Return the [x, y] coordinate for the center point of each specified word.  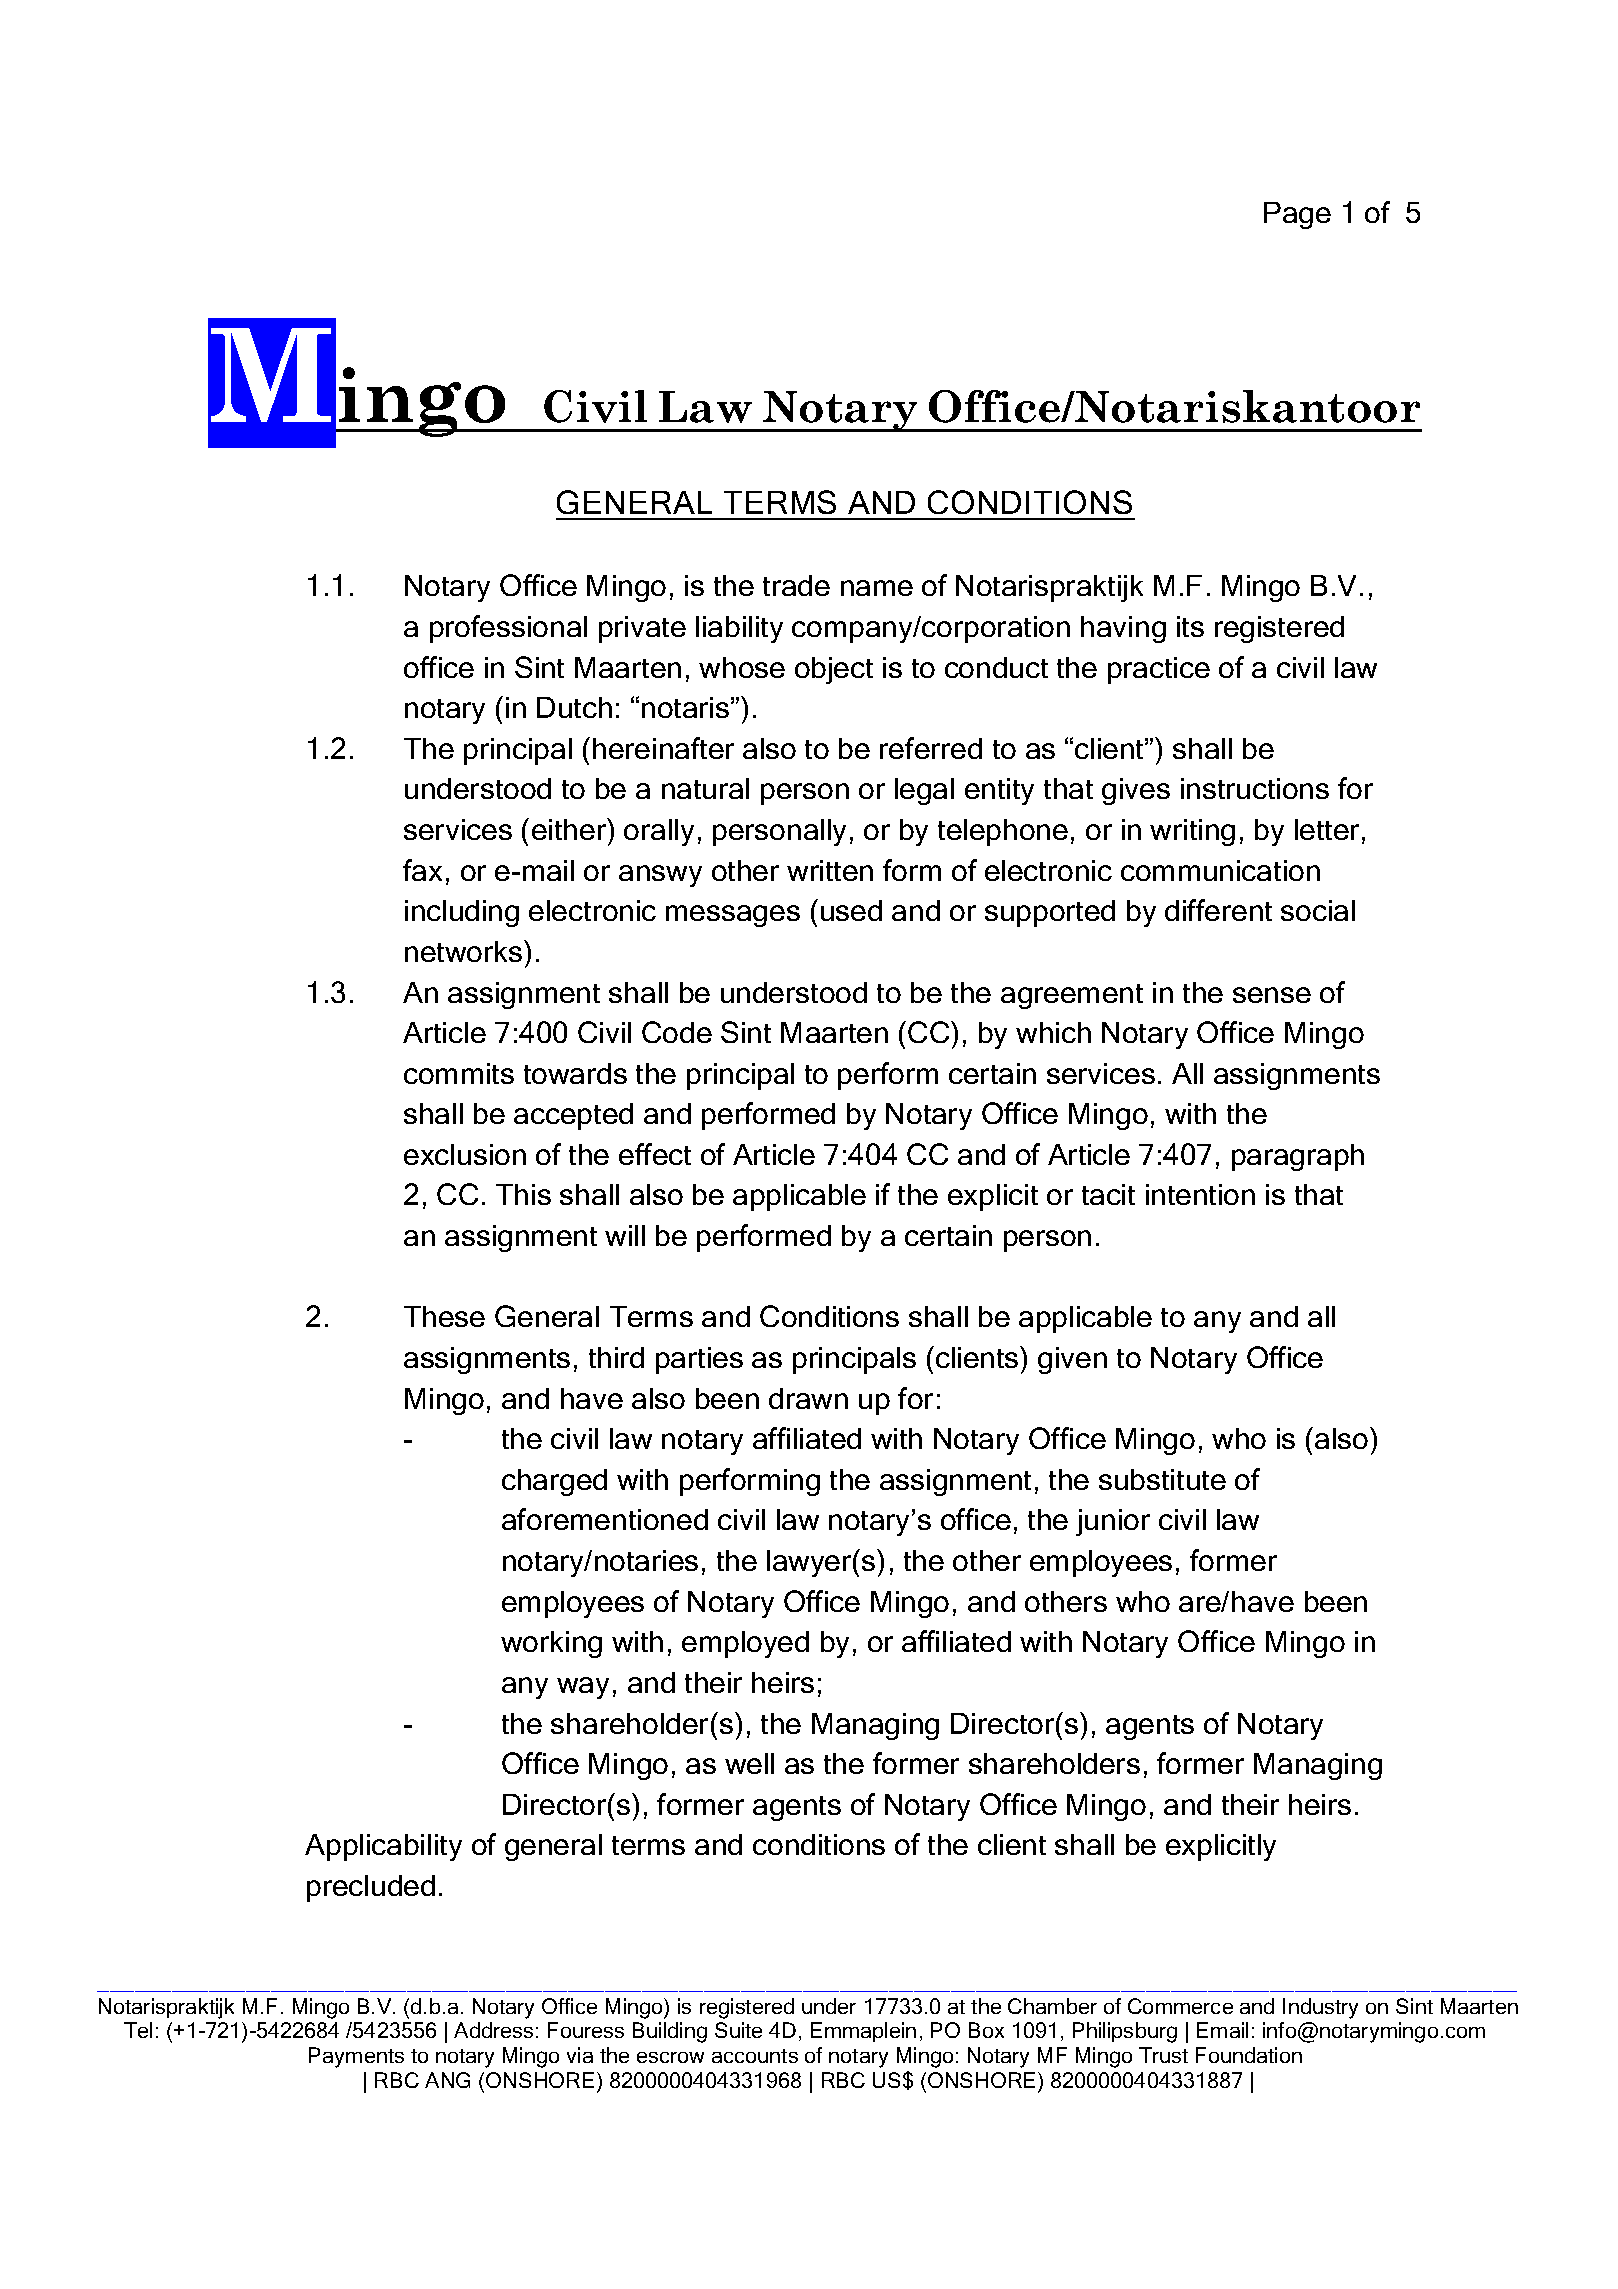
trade [796, 585]
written [830, 870]
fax [422, 870]
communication [1220, 870]
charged [554, 1482]
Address [493, 2030]
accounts [755, 2056]
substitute [1162, 1479]
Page [1297, 215]
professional [508, 629]
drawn [808, 1398]
